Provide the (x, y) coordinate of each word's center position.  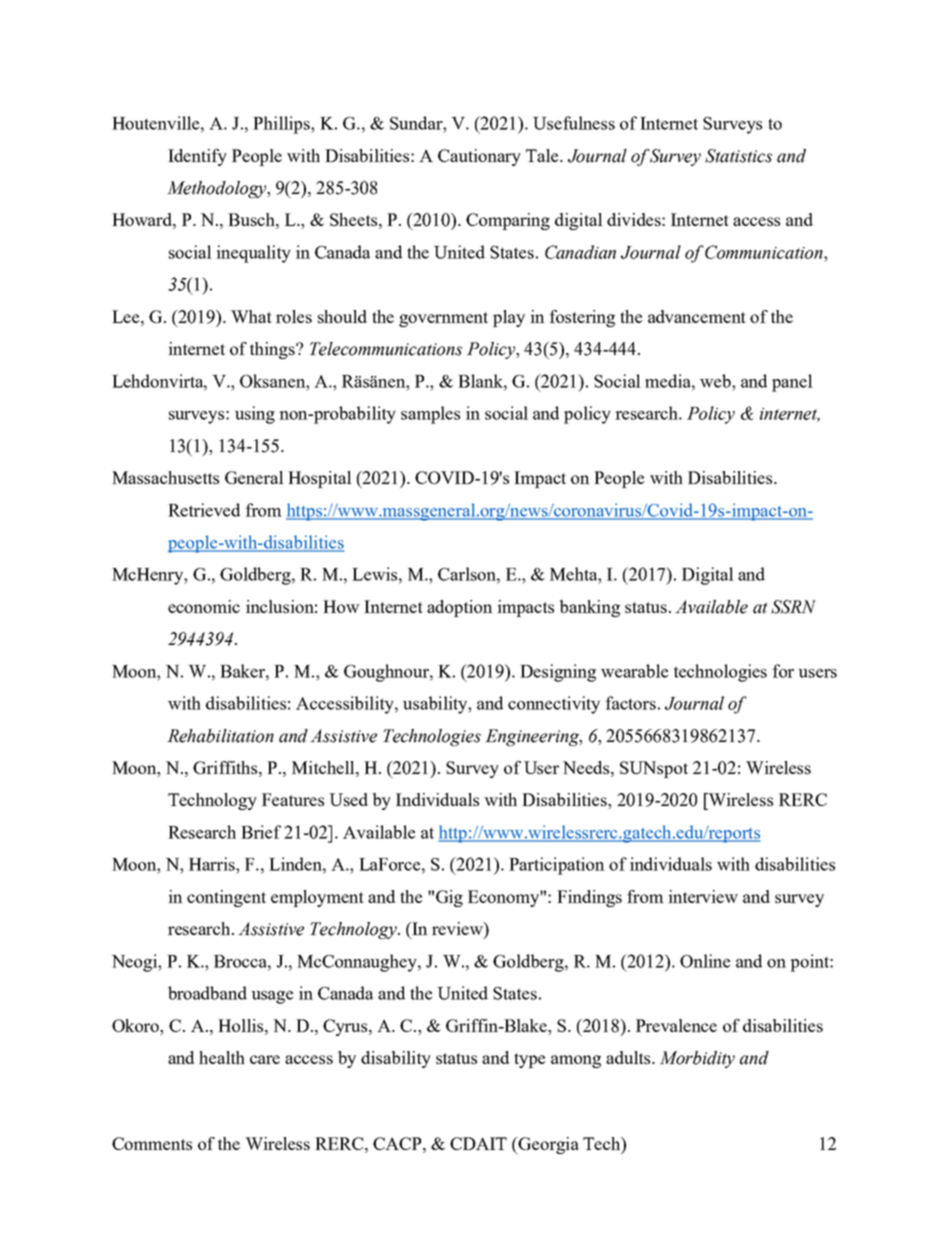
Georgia (548, 1145)
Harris (213, 864)
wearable (634, 671)
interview (703, 896)
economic (204, 606)
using (255, 415)
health (222, 1057)
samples (430, 415)
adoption (460, 608)
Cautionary (479, 157)
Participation (557, 866)
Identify (197, 157)
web (716, 381)
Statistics (738, 156)
